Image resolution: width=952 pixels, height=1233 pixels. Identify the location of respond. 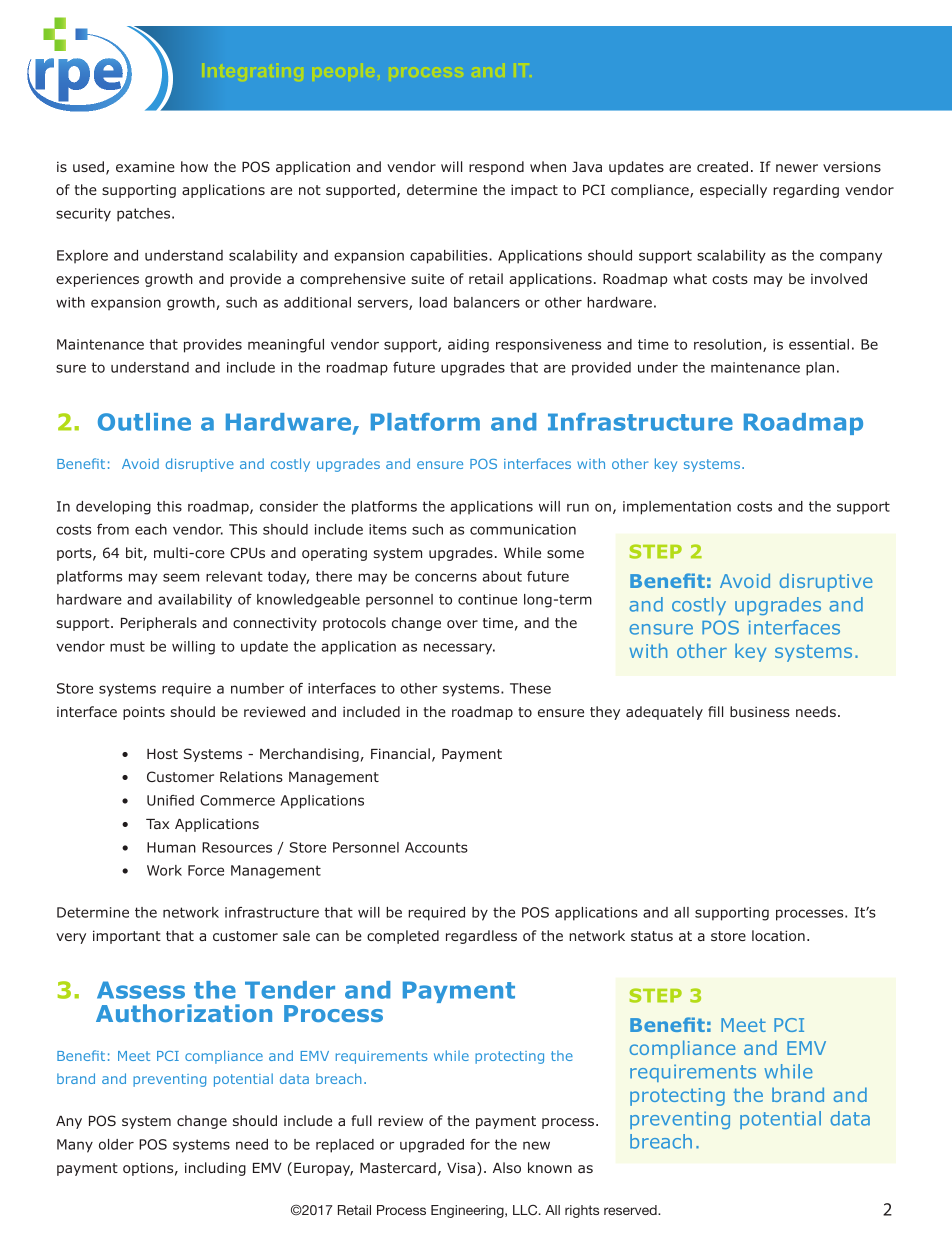
(496, 168).
